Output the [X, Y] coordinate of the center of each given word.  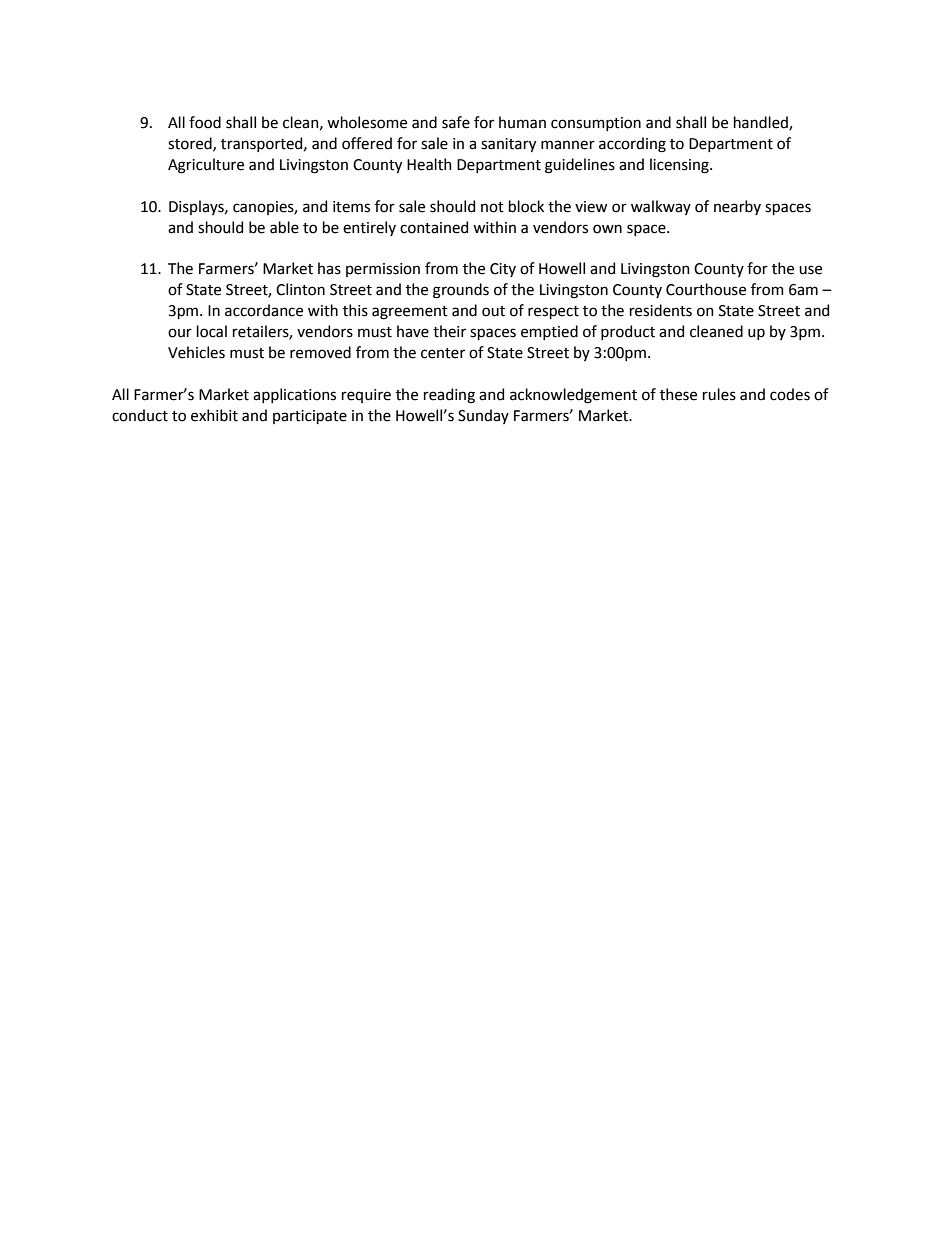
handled [762, 123]
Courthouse [706, 289]
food [205, 122]
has [329, 268]
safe [456, 122]
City [503, 270]
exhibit [214, 415]
